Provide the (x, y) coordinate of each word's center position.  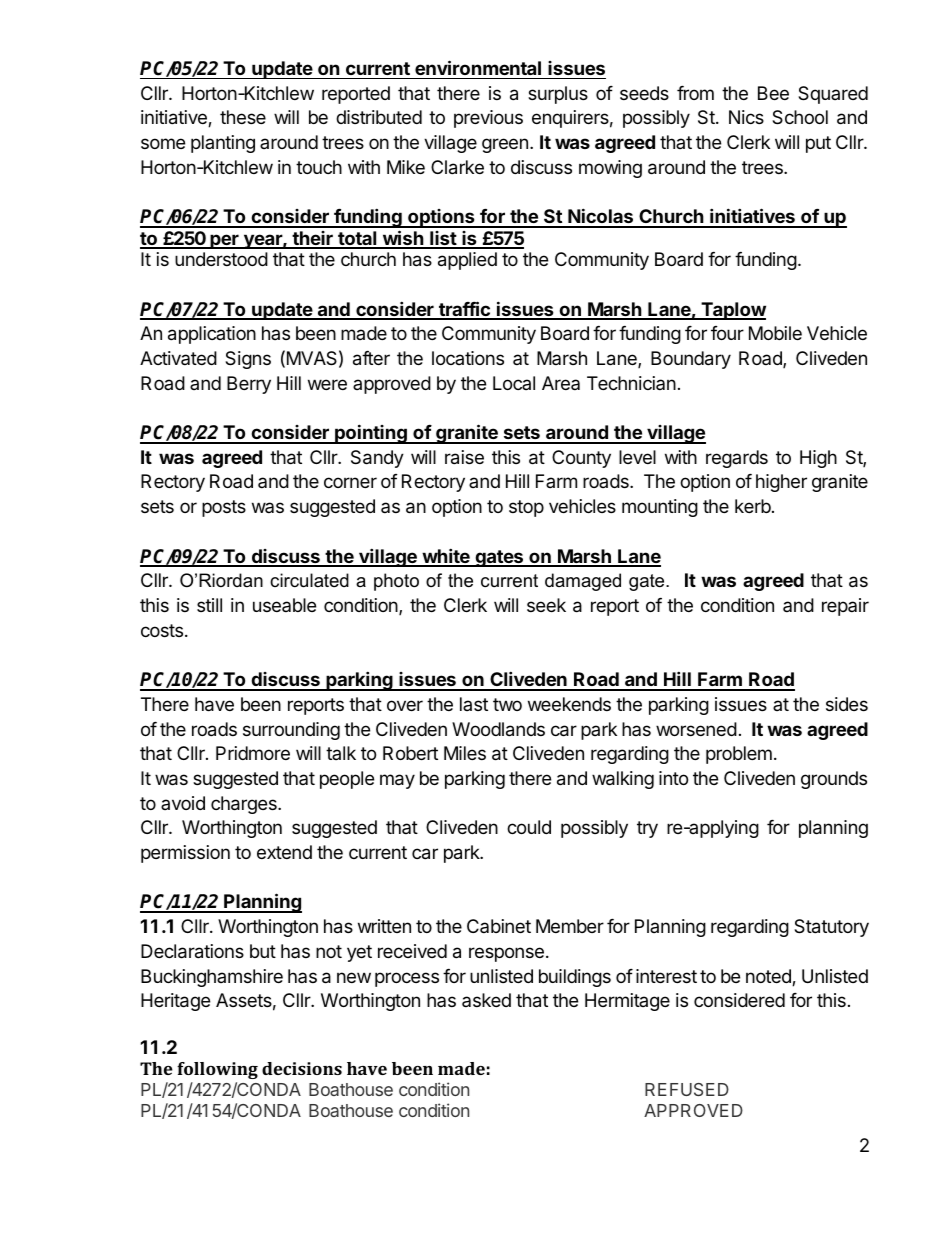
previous (488, 119)
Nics (746, 117)
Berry (249, 385)
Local (514, 383)
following (217, 1070)
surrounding (291, 731)
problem (739, 755)
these (243, 117)
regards (737, 459)
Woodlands (498, 729)
